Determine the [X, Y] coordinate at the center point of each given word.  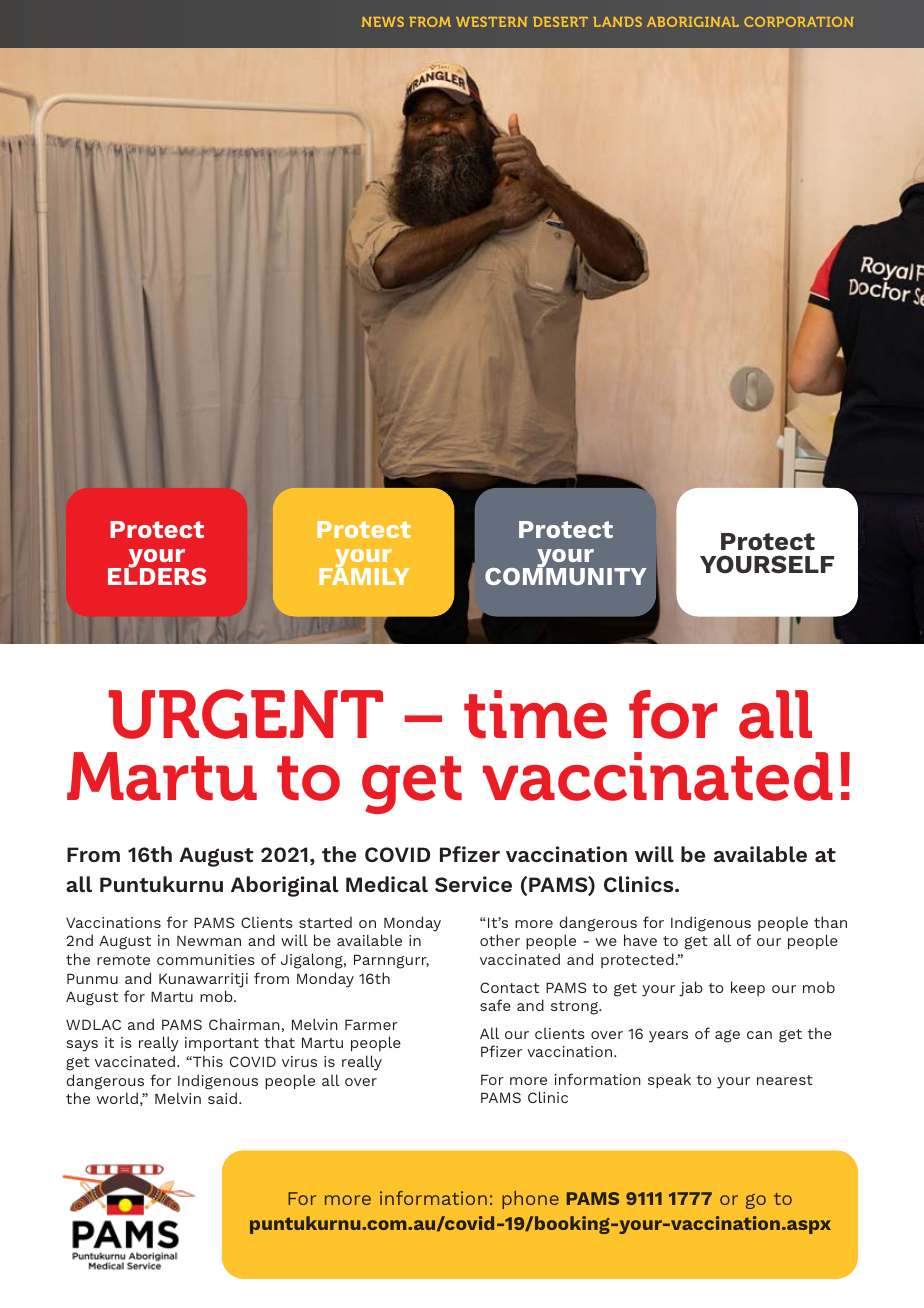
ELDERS [157, 575]
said [222, 1098]
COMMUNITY [566, 575]
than [830, 922]
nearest [785, 1080]
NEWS [383, 22]
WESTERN [491, 22]
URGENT [246, 714]
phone [530, 1200]
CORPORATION [799, 22]
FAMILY [364, 575]
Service [473, 884]
